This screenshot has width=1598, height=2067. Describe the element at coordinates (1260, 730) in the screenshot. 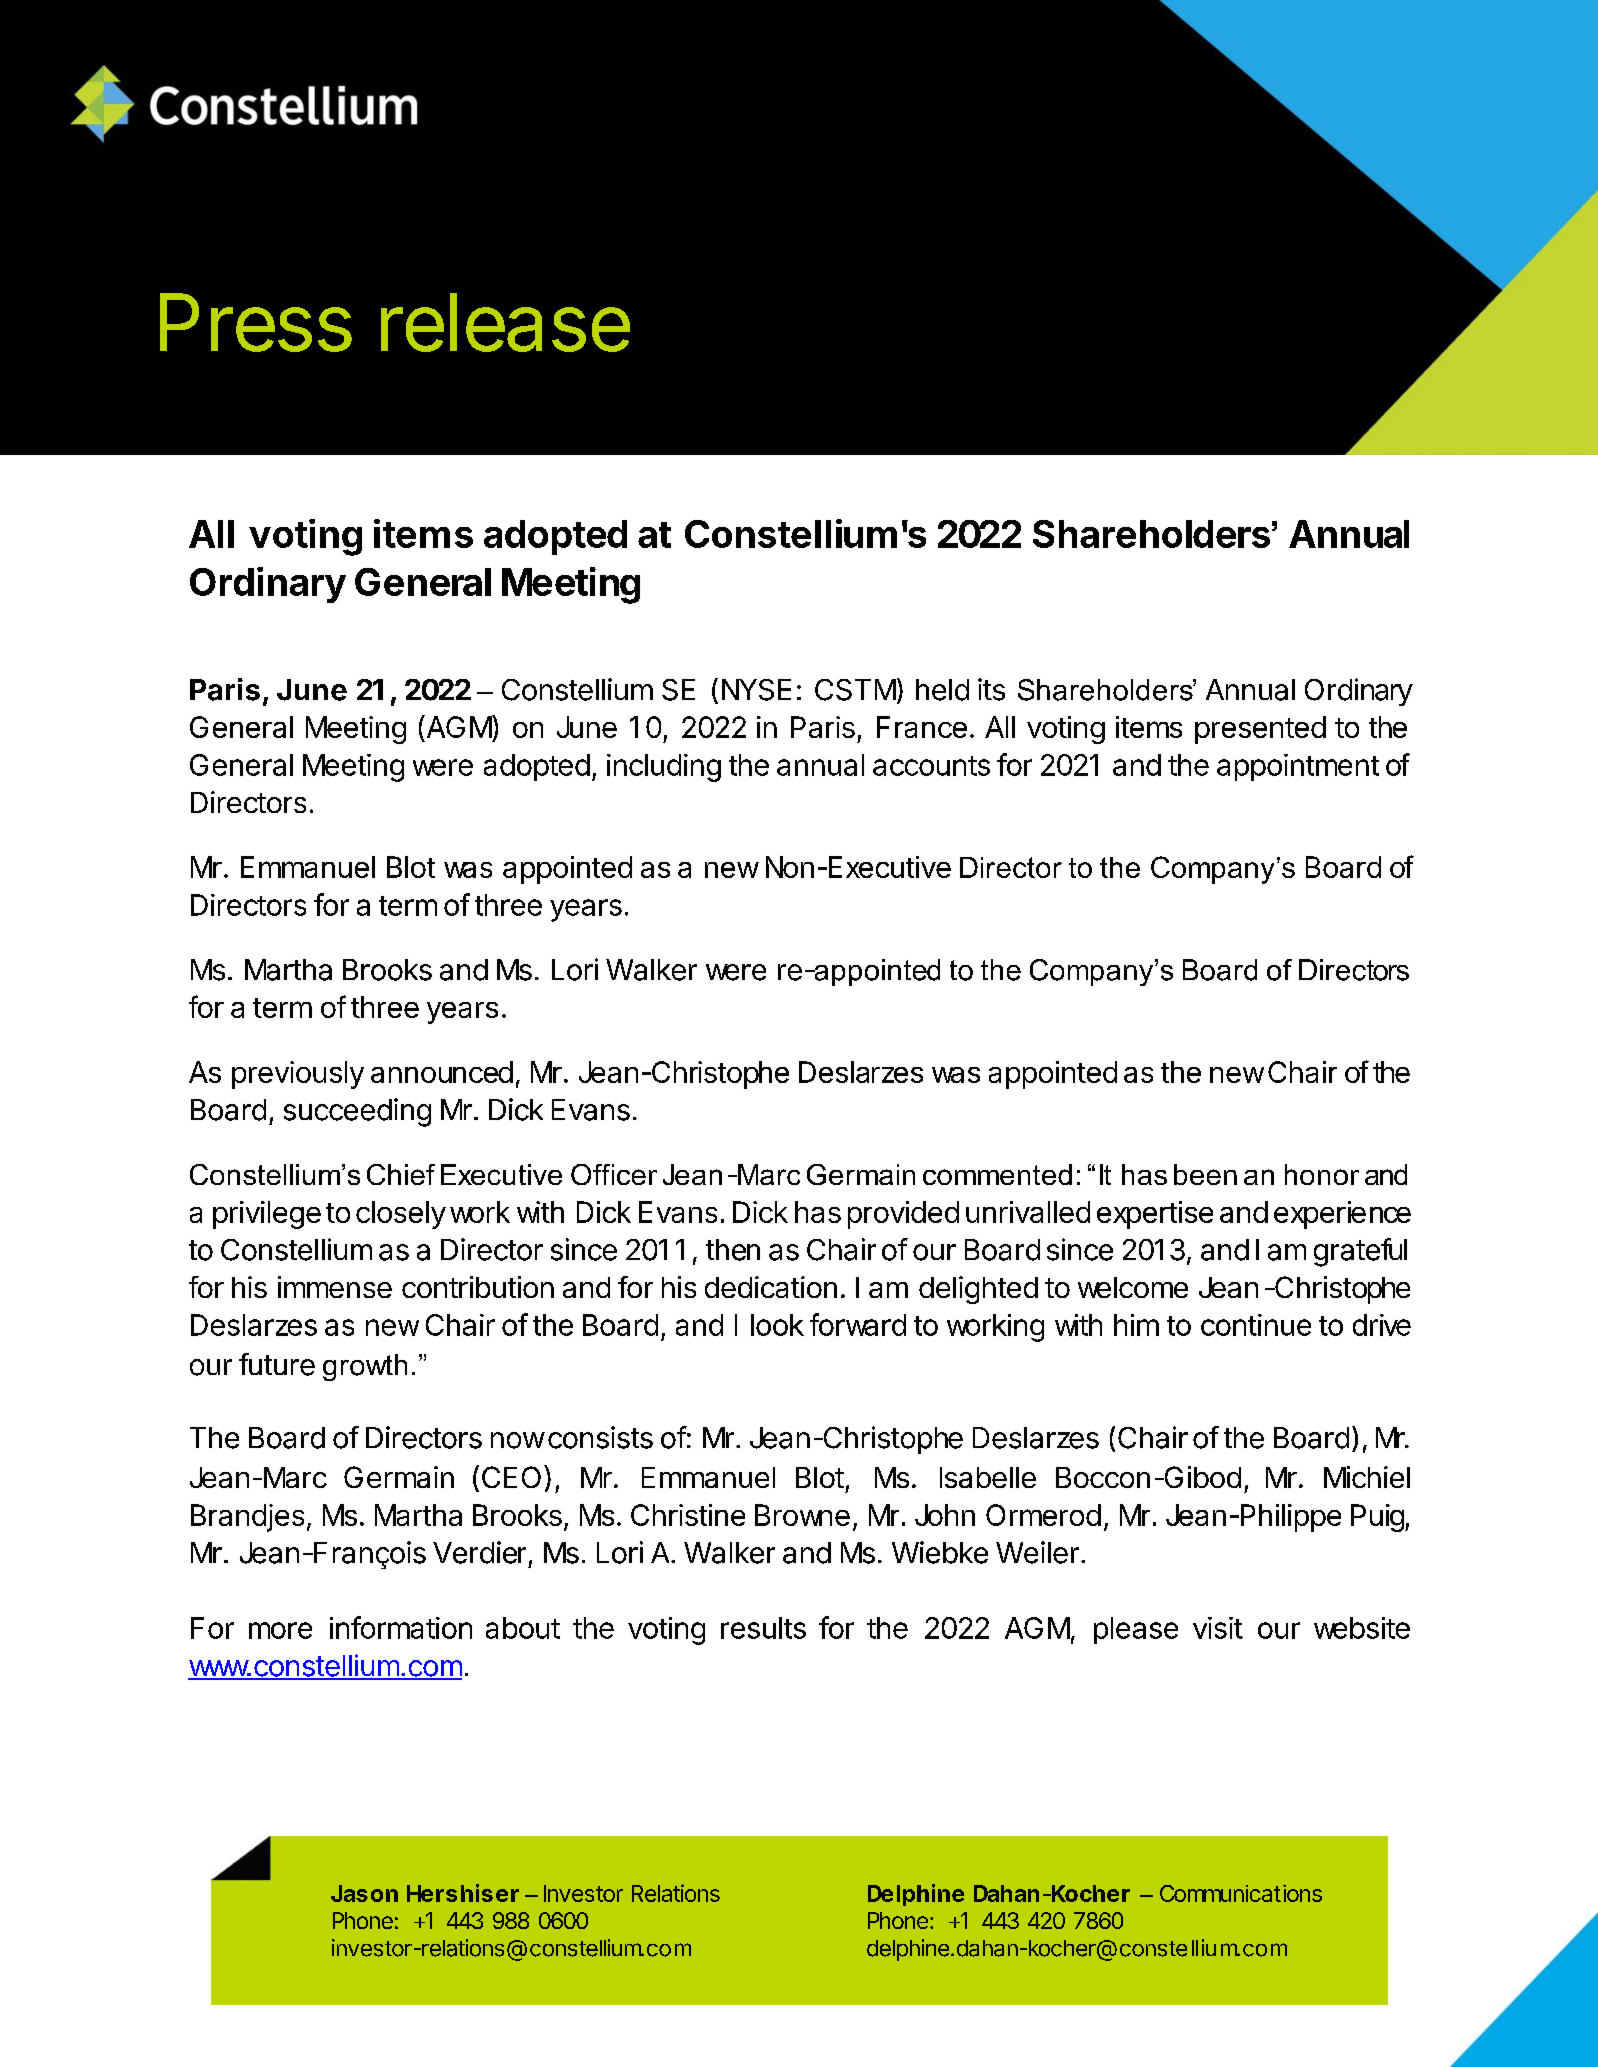

I see `presented` at that location.
